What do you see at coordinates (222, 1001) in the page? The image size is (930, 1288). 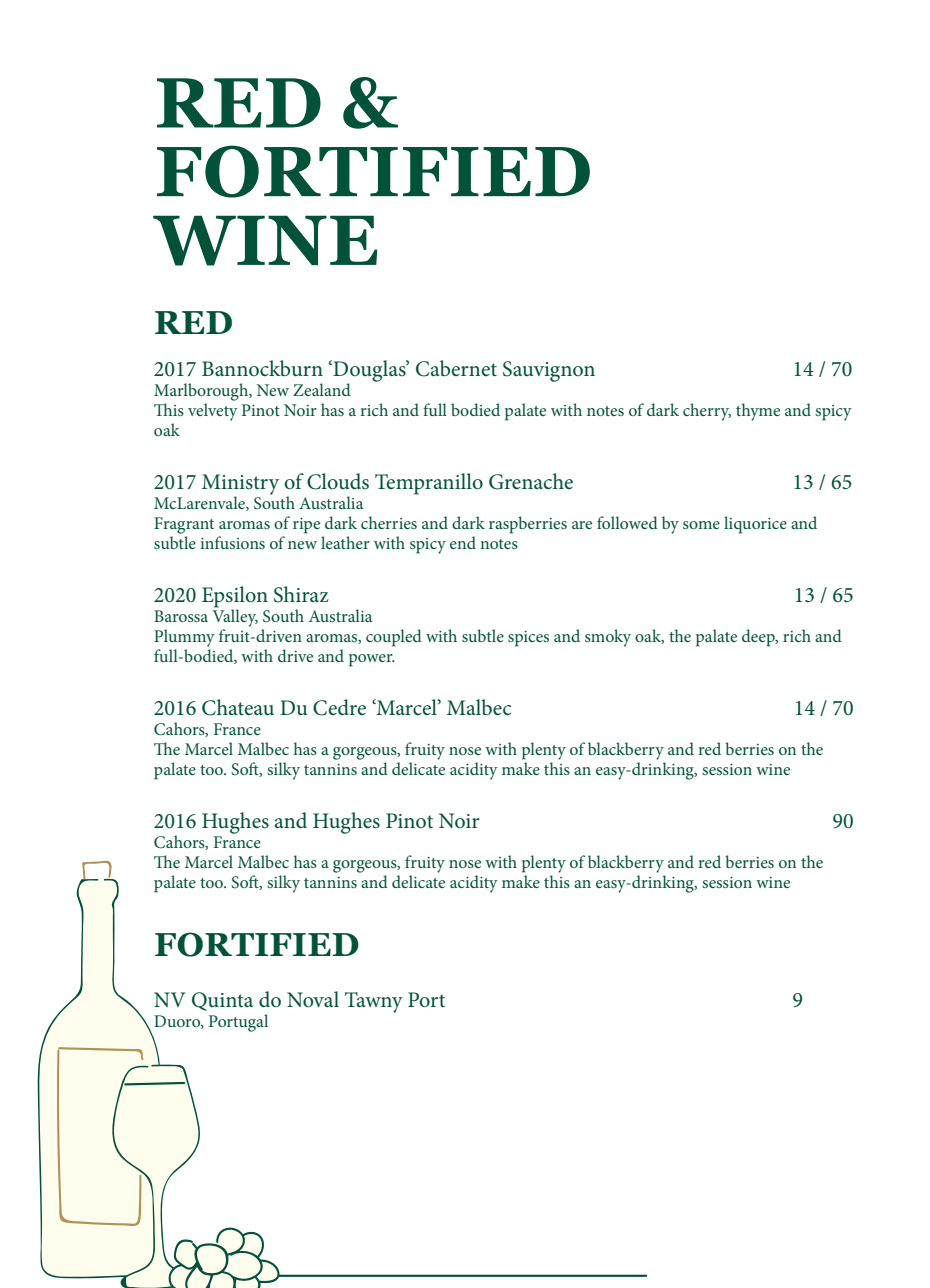 I see `Quinta` at bounding box center [222, 1001].
